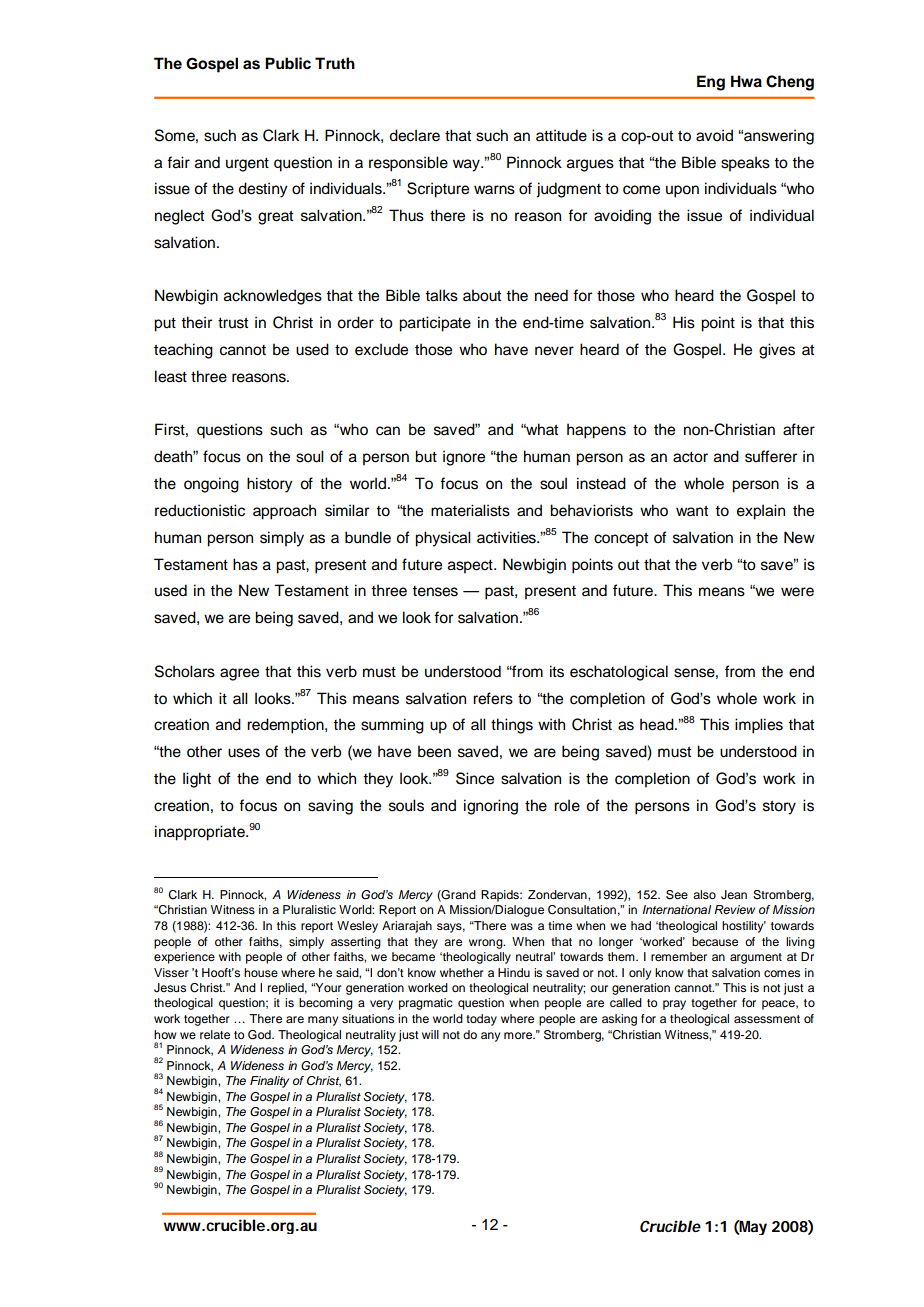 The height and width of the screenshot is (1307, 924). What do you see at coordinates (746, 81) in the screenshot?
I see `Hwa` at bounding box center [746, 81].
